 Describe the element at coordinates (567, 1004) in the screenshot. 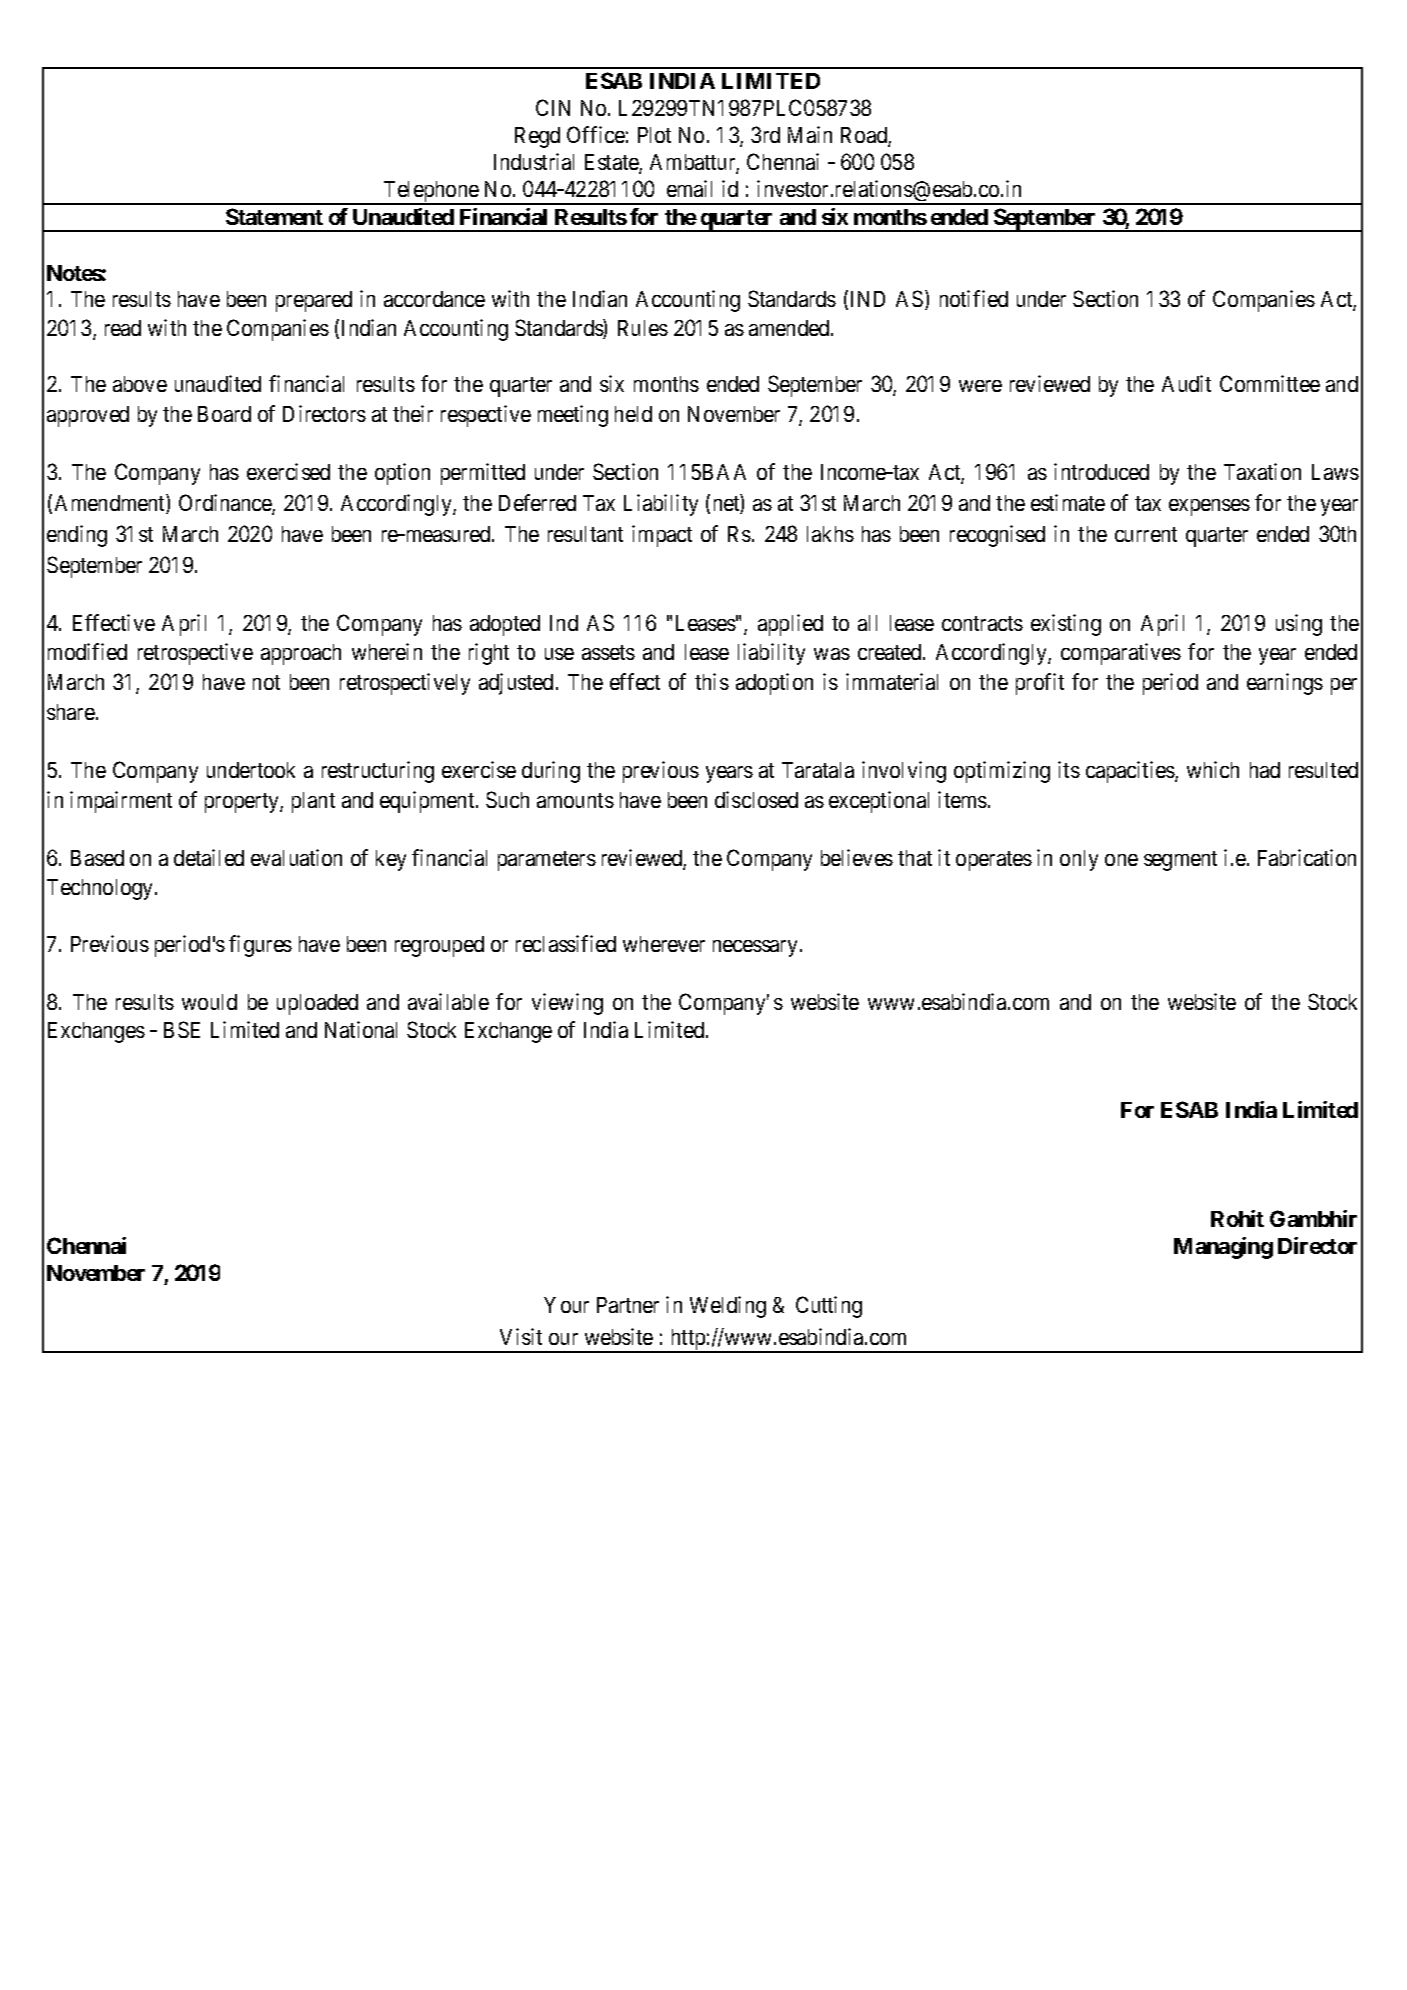

I see `viewing` at that location.
